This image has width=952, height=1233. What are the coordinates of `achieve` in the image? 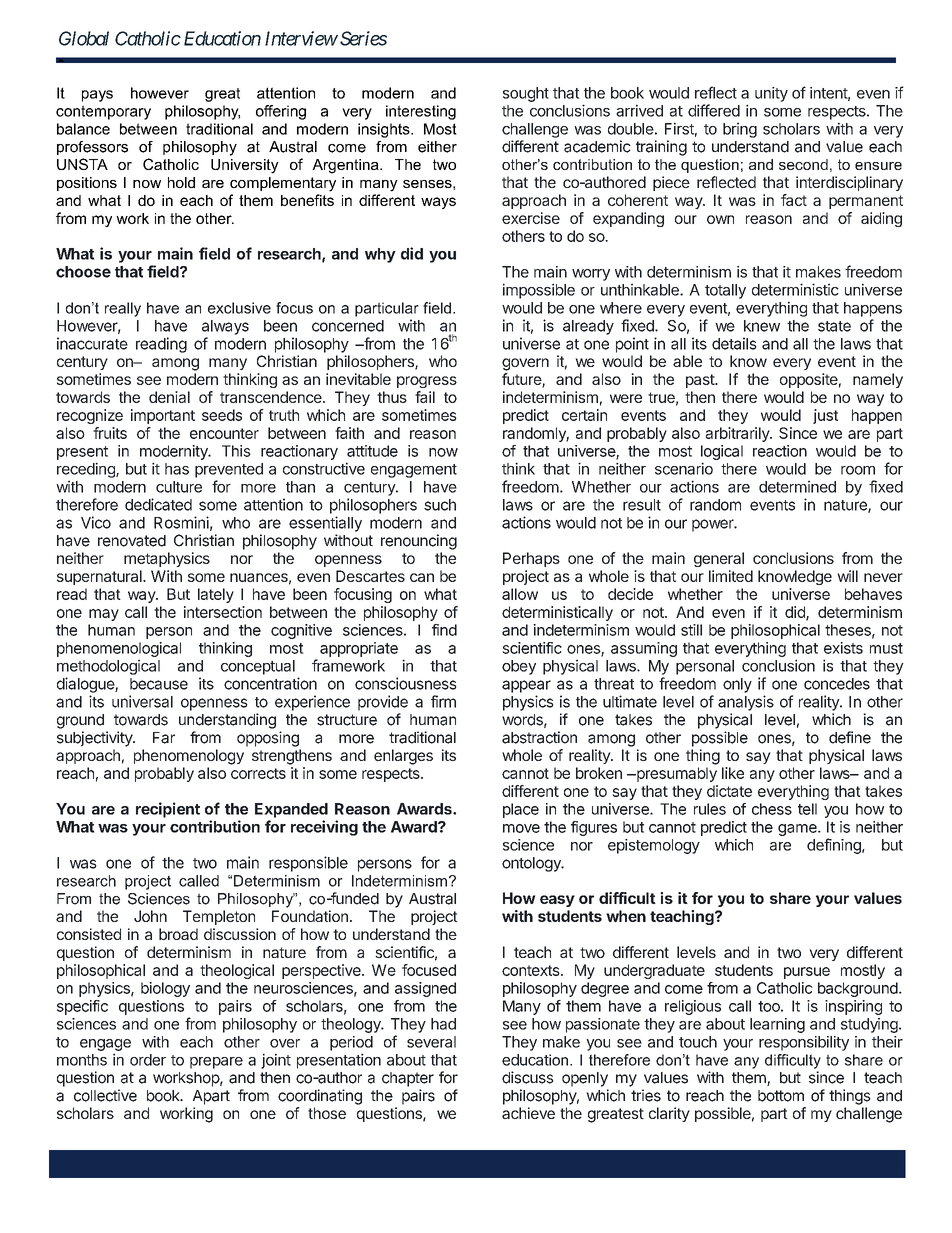 It's located at (528, 1113).
